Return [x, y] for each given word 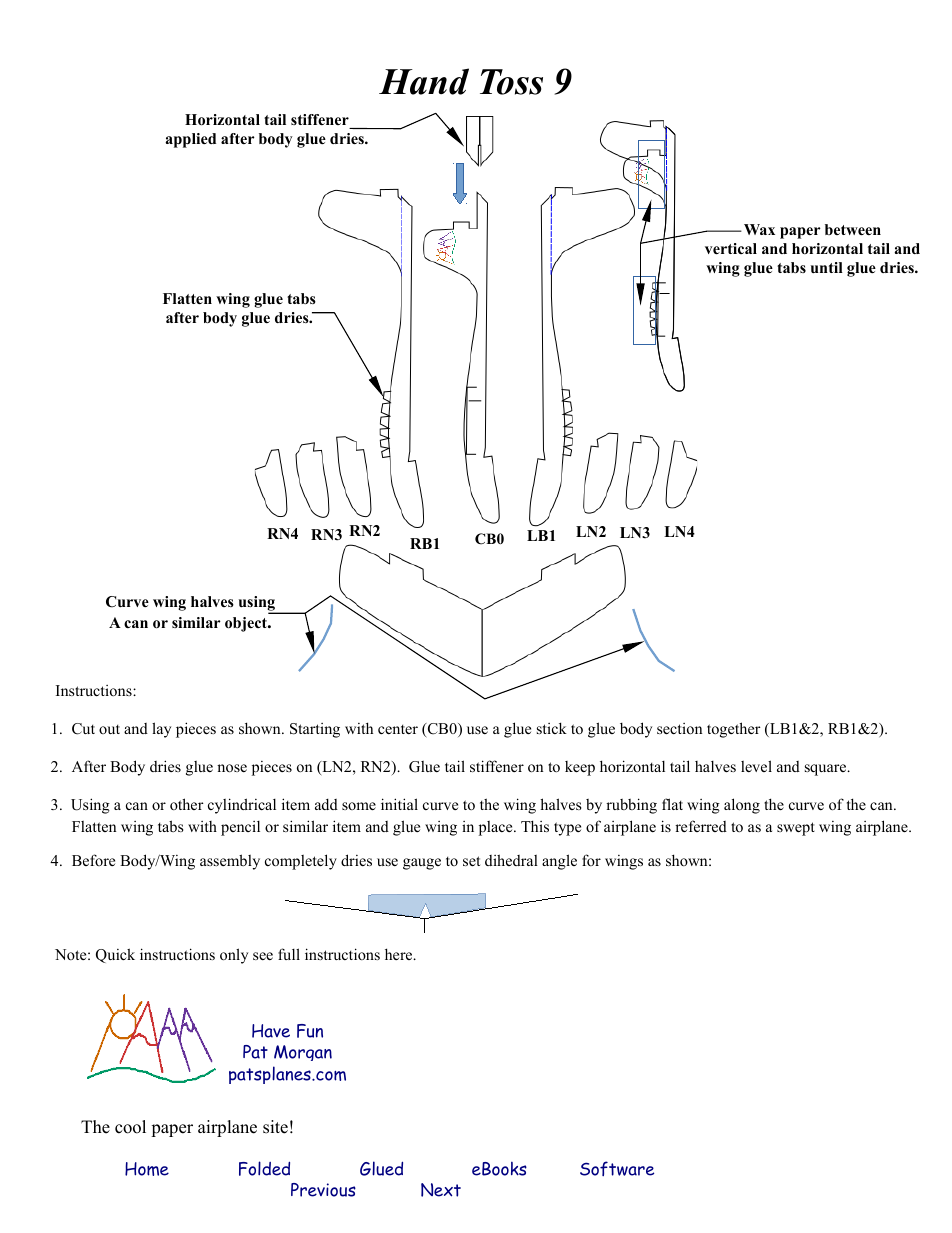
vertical [731, 248]
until [827, 267]
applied [190, 140]
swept [796, 829]
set [471, 861]
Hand [424, 81]
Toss [511, 82]
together [734, 730]
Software [617, 1168]
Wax [759, 229]
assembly [230, 862]
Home [147, 1169]
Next [441, 1190]
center [398, 729]
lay [161, 730]
